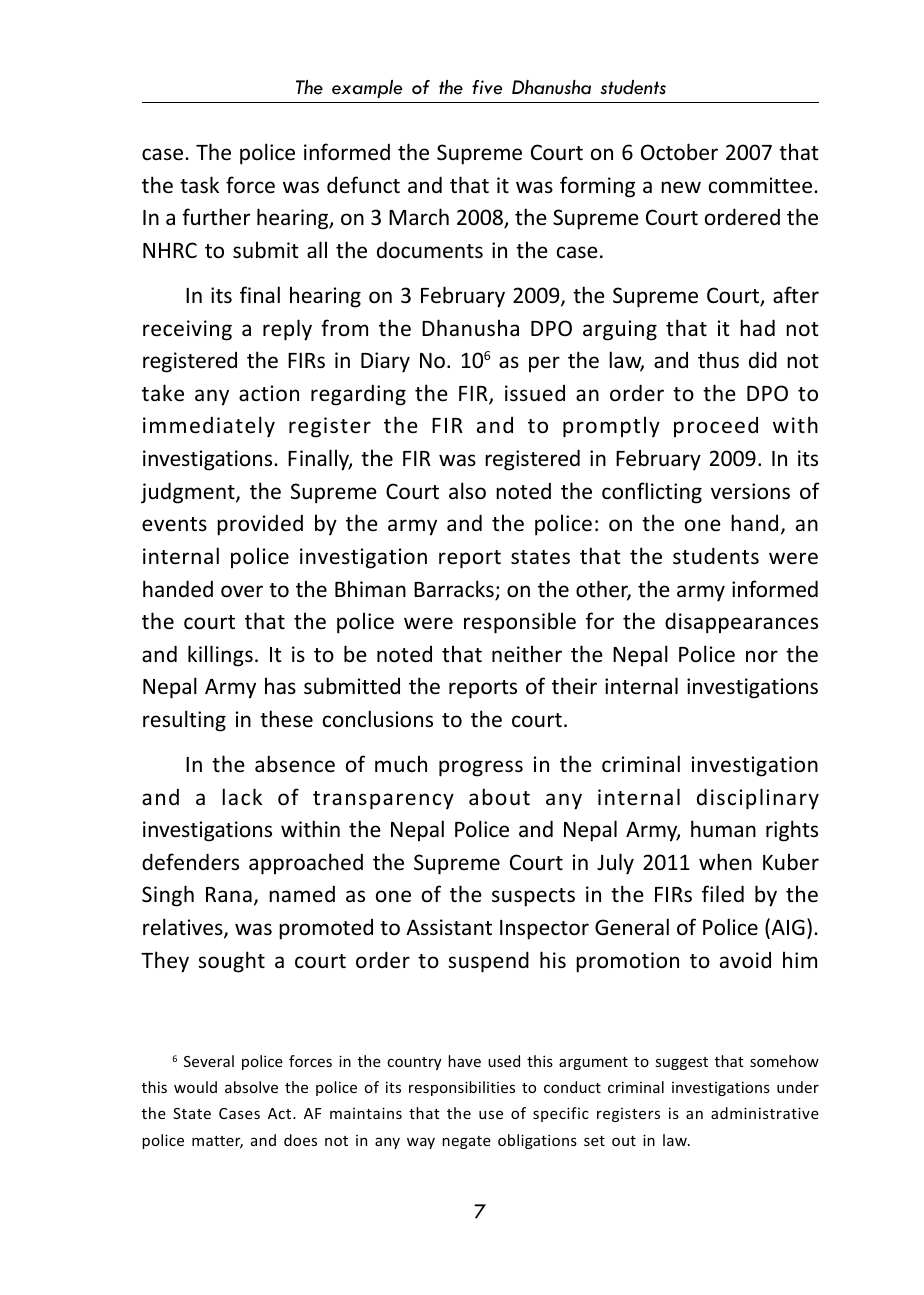 This document has height=1295, width=924. Describe the element at coordinates (455, 590) in the document. I see `Barracks` at that location.
